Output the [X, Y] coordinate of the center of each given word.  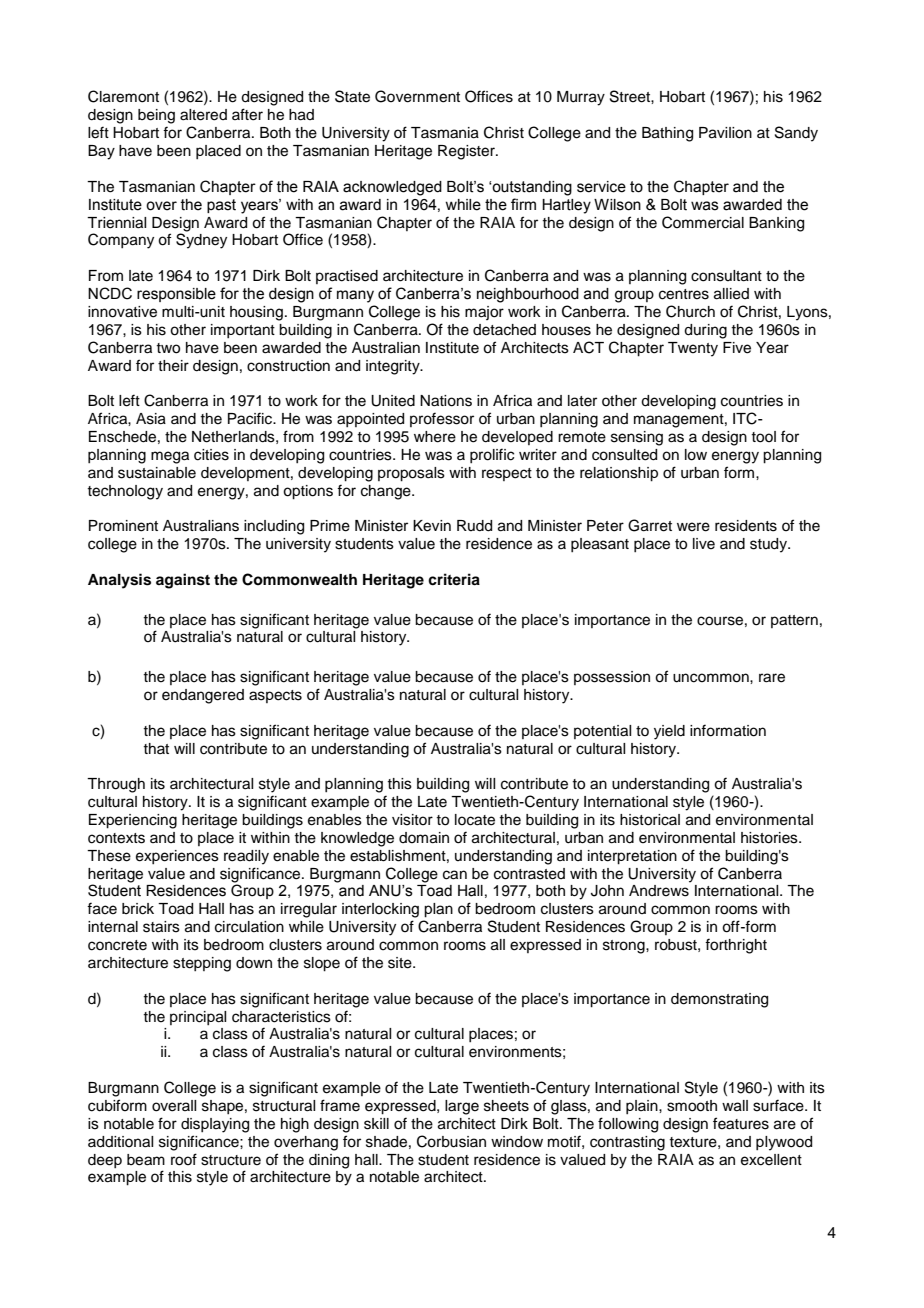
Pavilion [725, 133]
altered [203, 115]
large [462, 1107]
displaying [215, 1125]
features [741, 1123]
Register [467, 152]
